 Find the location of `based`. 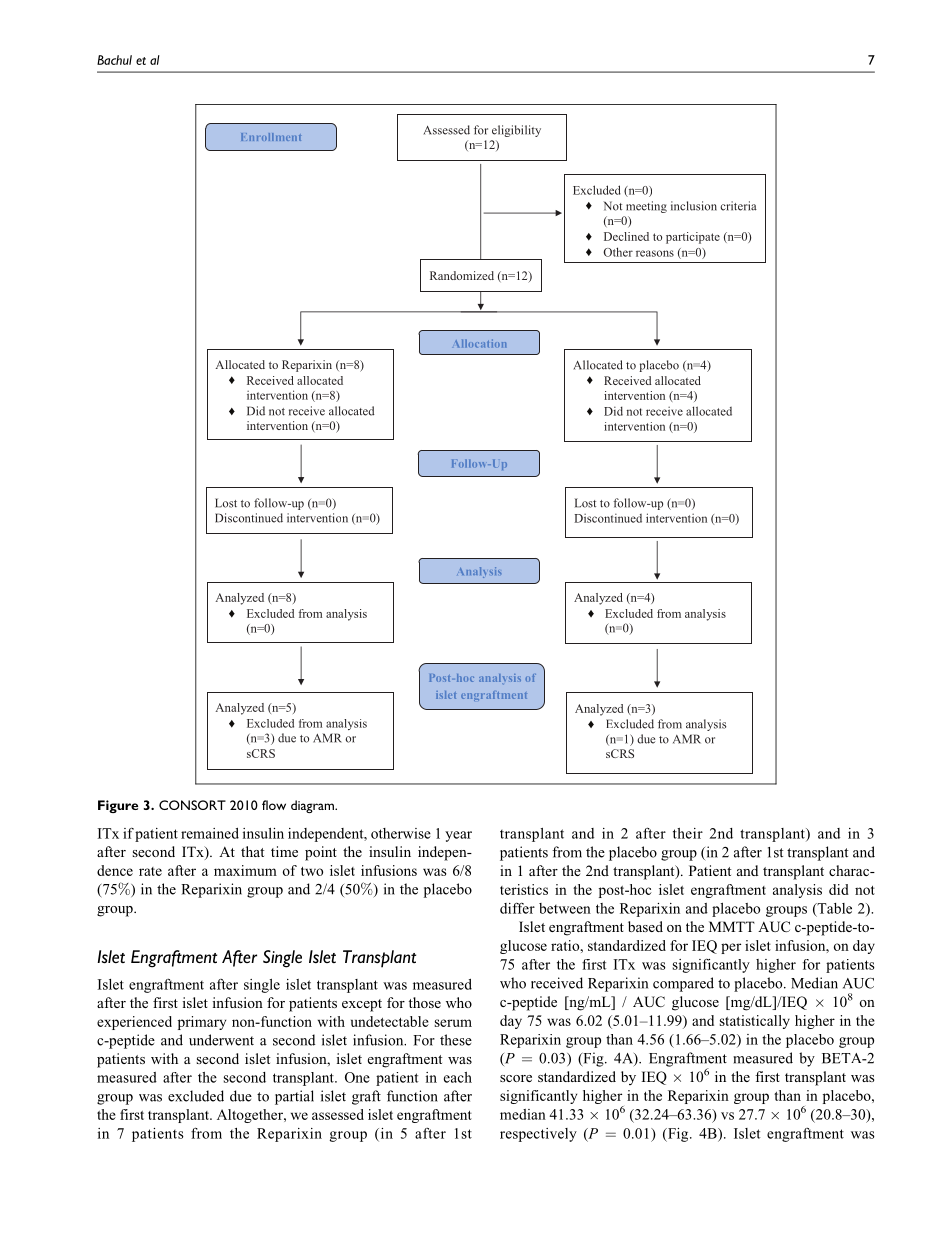

based is located at coordinates (645, 926).
